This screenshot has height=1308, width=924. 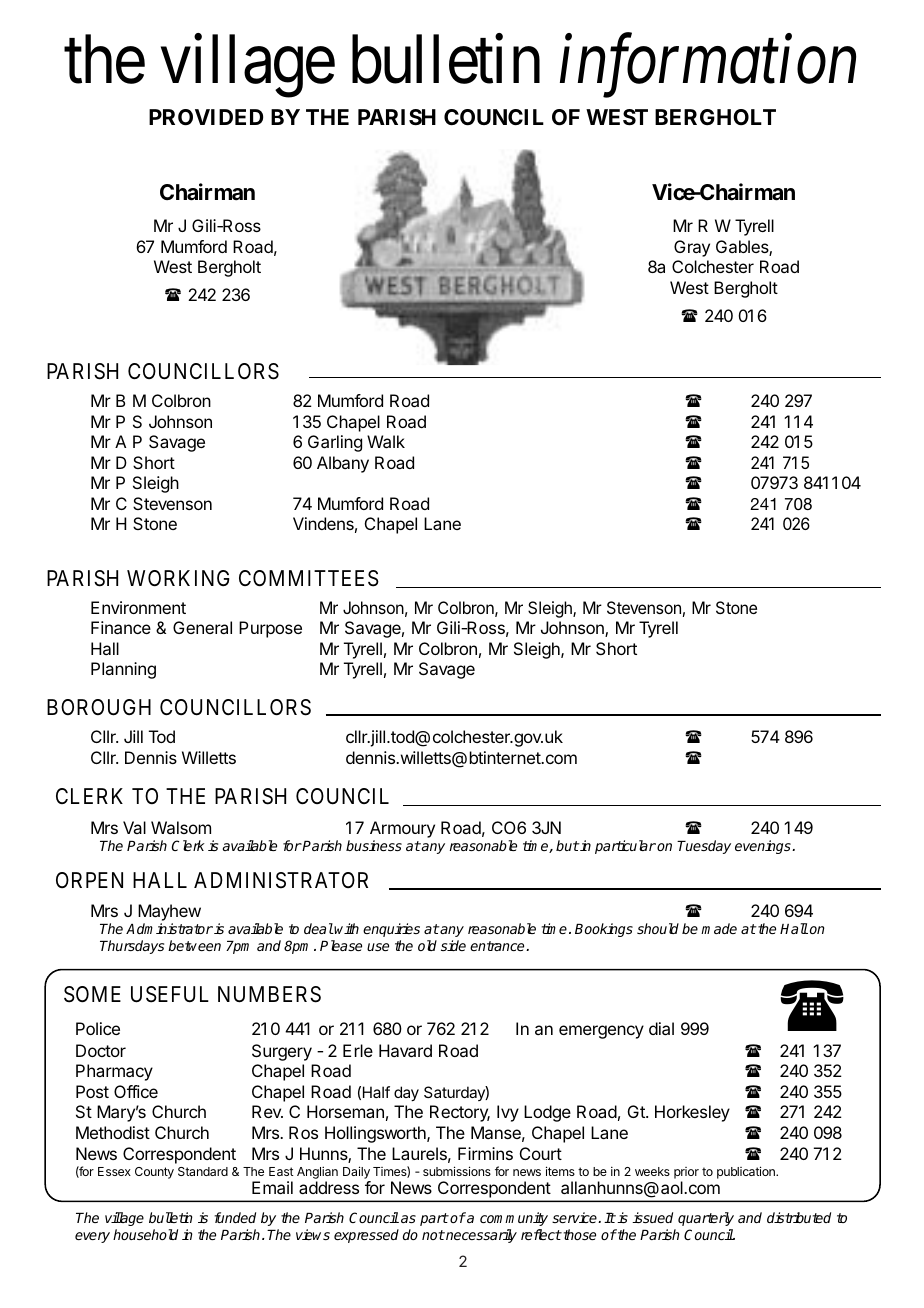 I want to click on Gray, so click(x=692, y=248).
